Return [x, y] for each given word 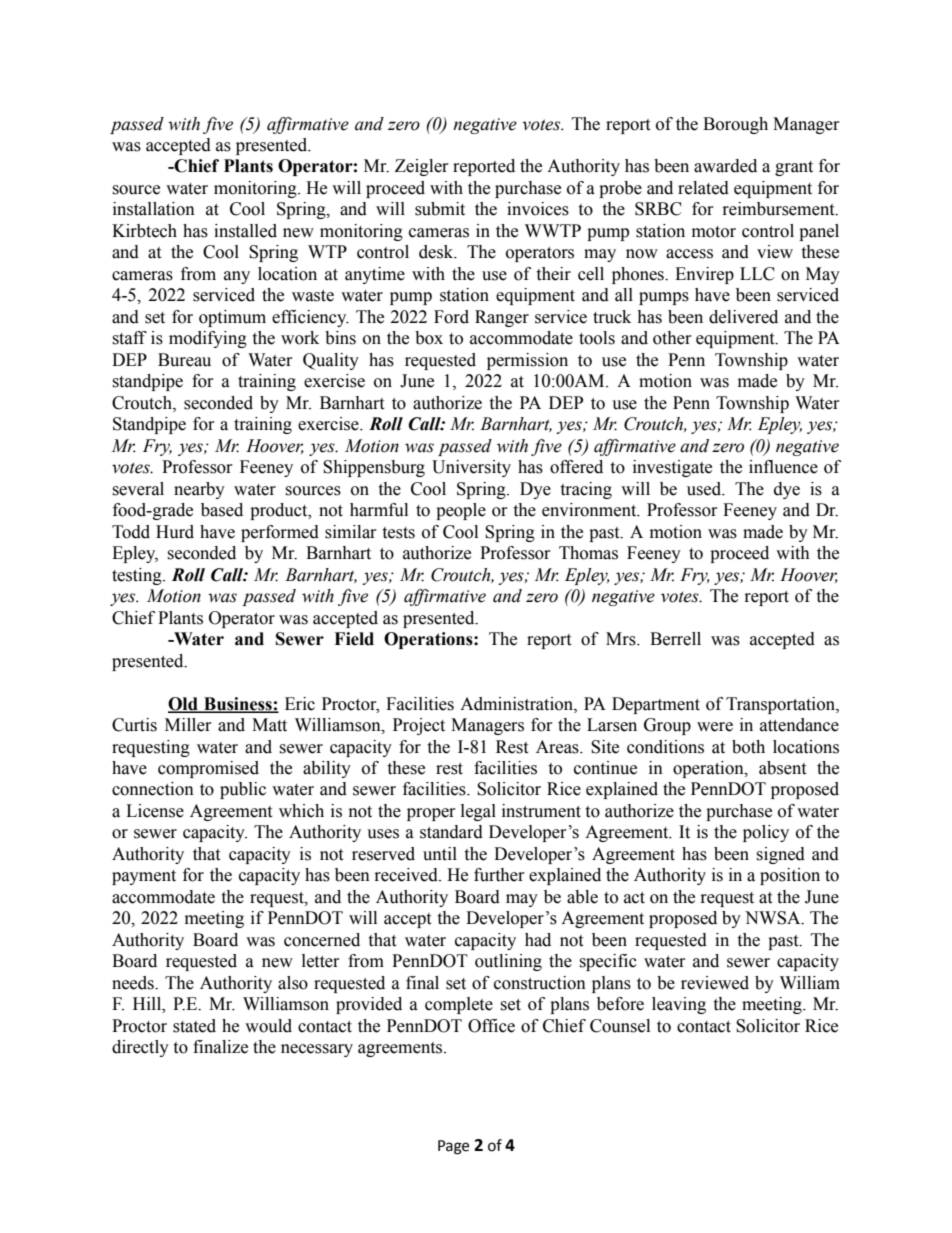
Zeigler [422, 167]
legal [478, 812]
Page [453, 1147]
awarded [725, 166]
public [243, 790]
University [471, 468]
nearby [199, 490]
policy [766, 833]
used [705, 489]
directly [140, 1048]
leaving [679, 1005]
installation [154, 209]
